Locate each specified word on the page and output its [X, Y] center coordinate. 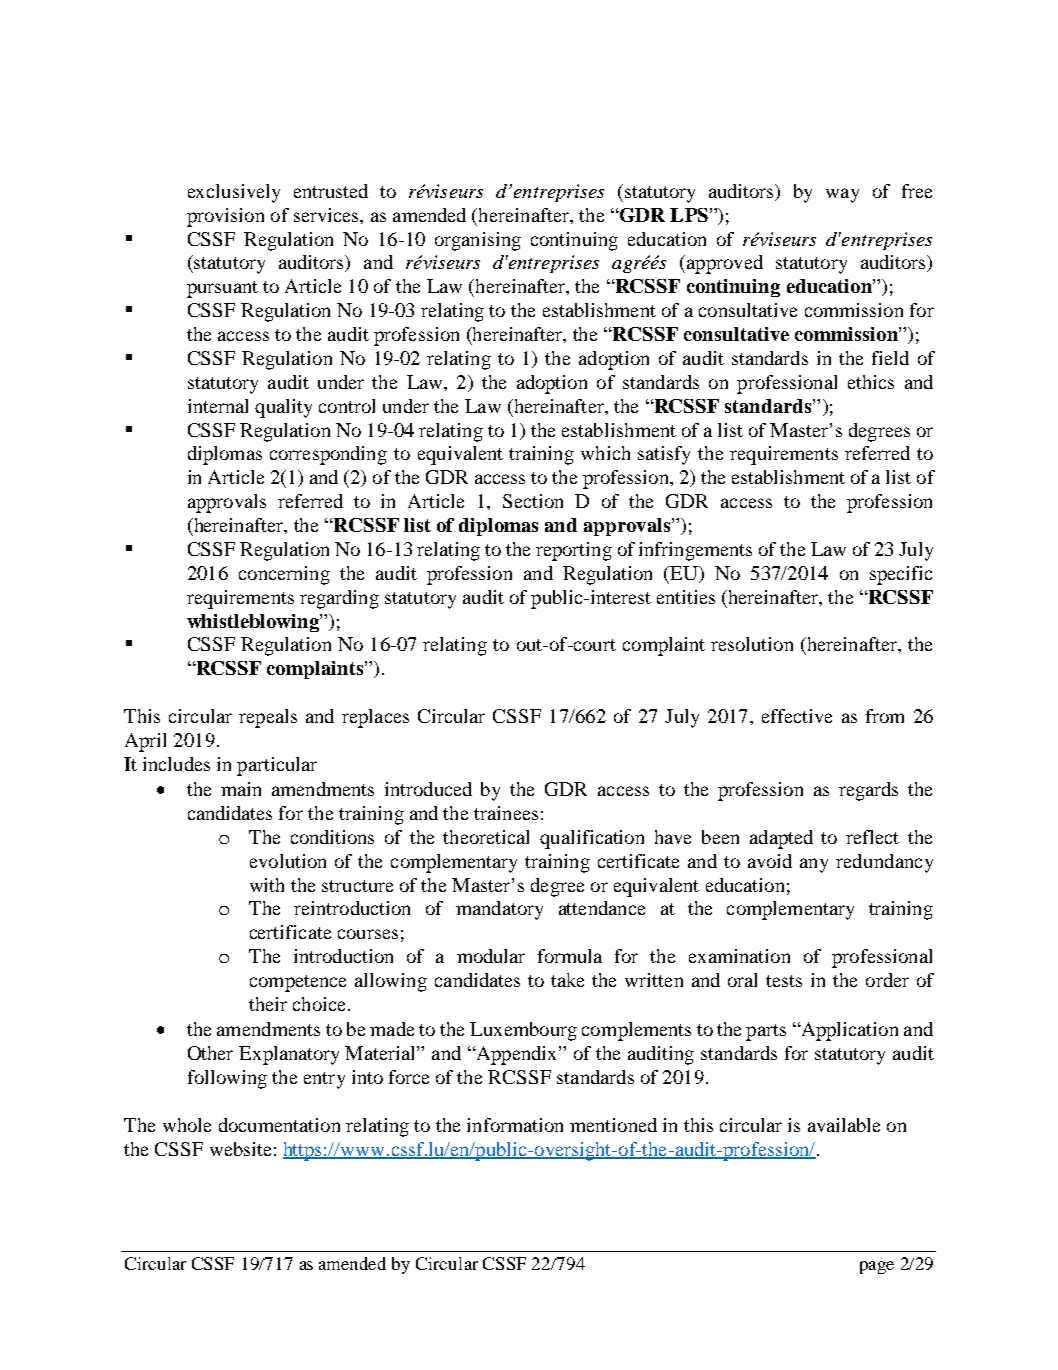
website [240, 1149]
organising [478, 241]
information [515, 1125]
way [842, 195]
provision [225, 217]
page [877, 1267]
